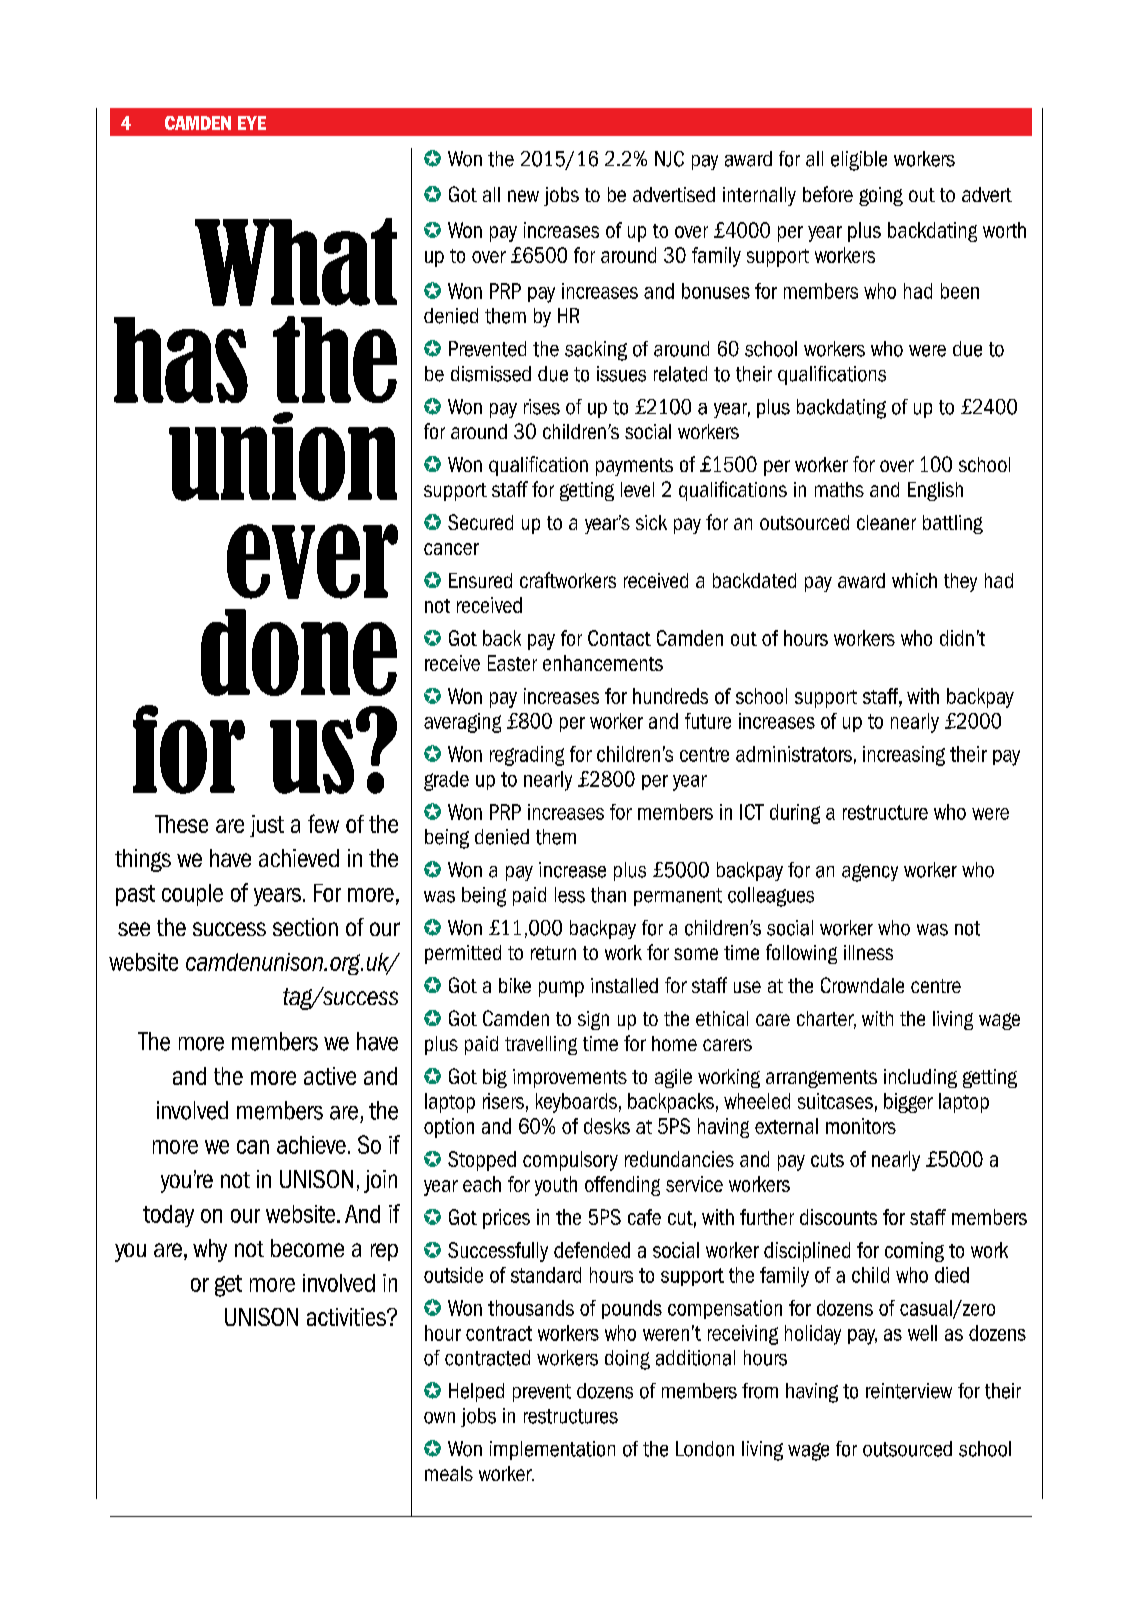 This screenshot has width=1139, height=1611. What do you see at coordinates (523, 196) in the screenshot?
I see `new` at bounding box center [523, 196].
